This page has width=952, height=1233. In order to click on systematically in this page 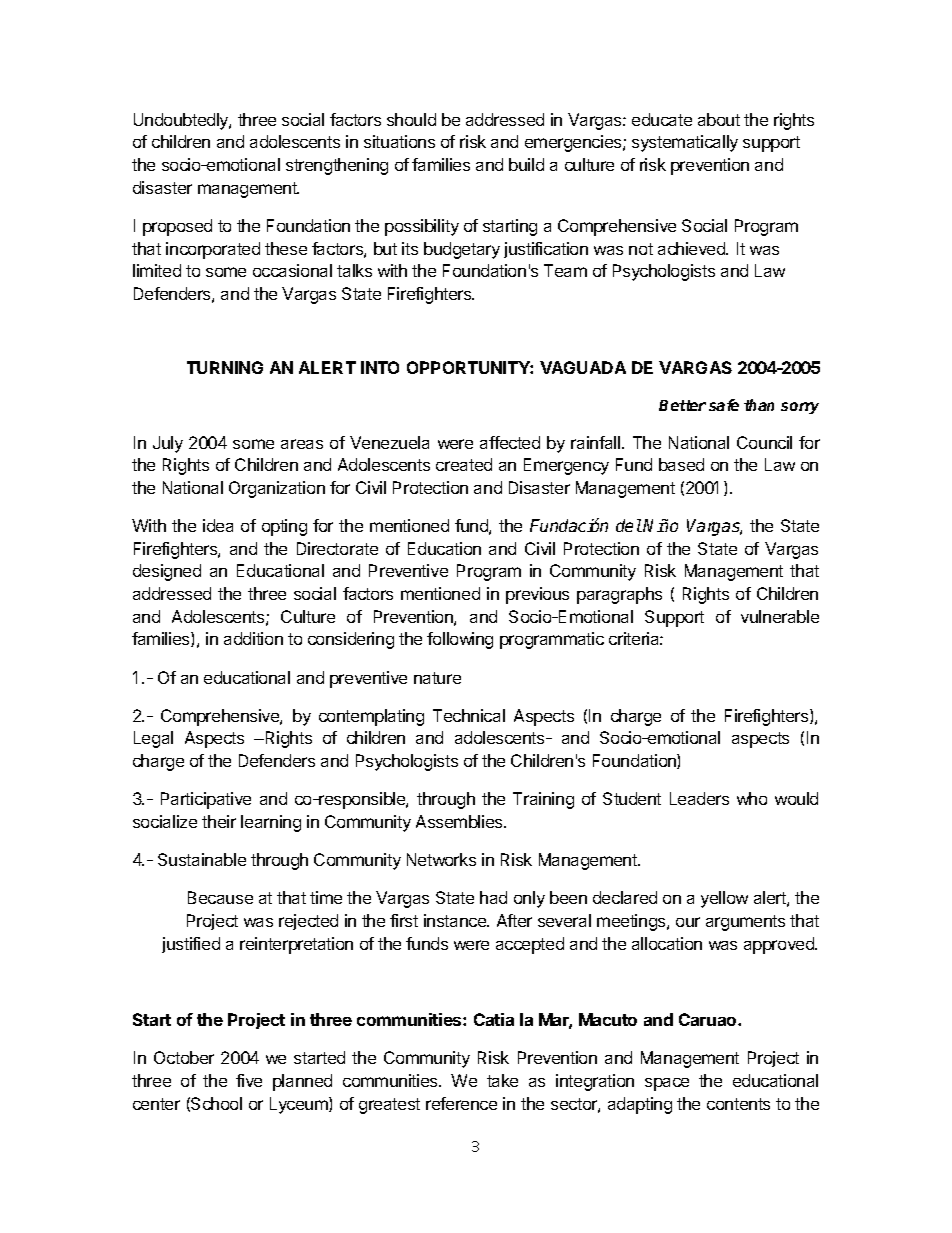, I will do `click(685, 143)`.
